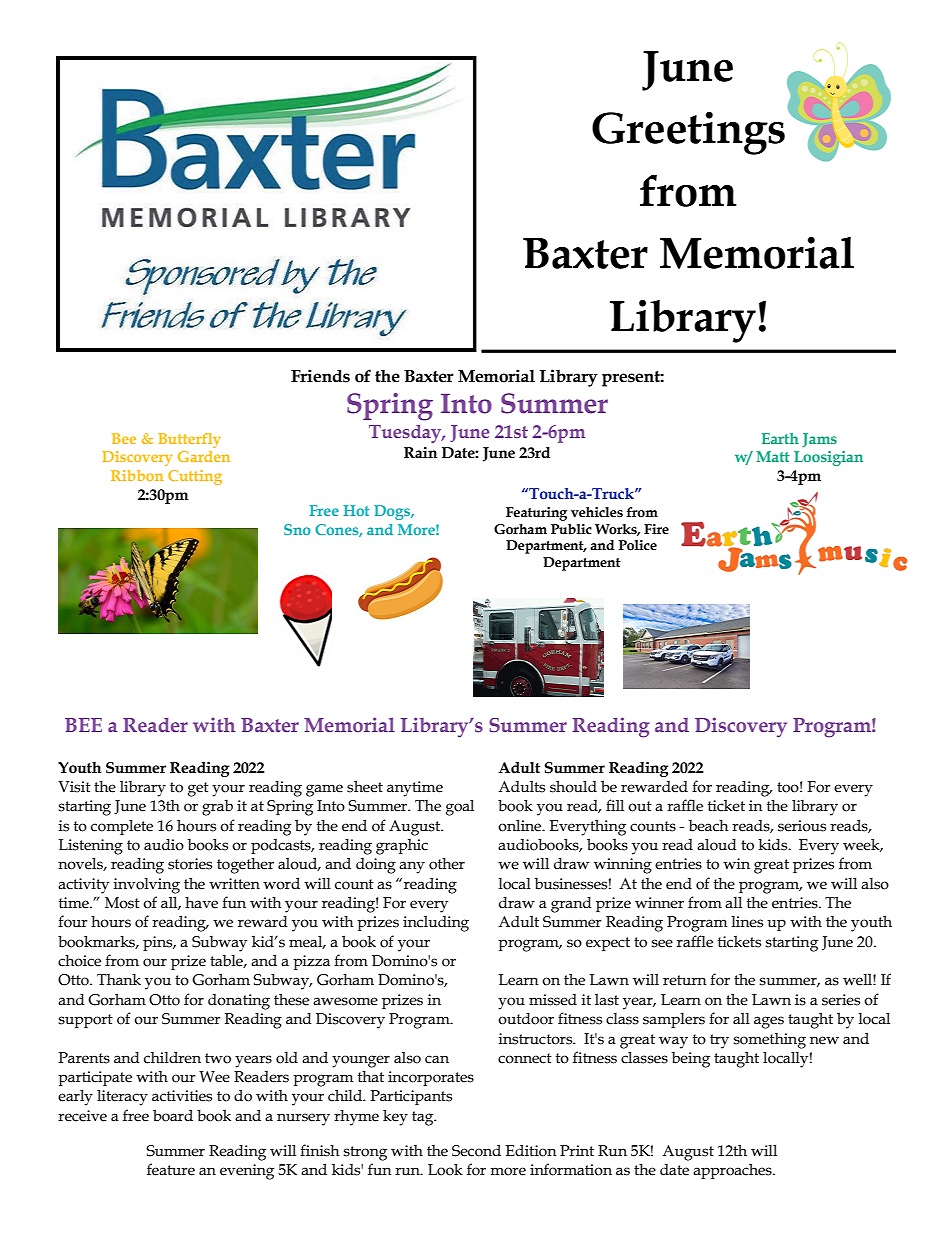 The height and width of the document is (1233, 952). What do you see at coordinates (460, 808) in the document?
I see `goal` at bounding box center [460, 808].
